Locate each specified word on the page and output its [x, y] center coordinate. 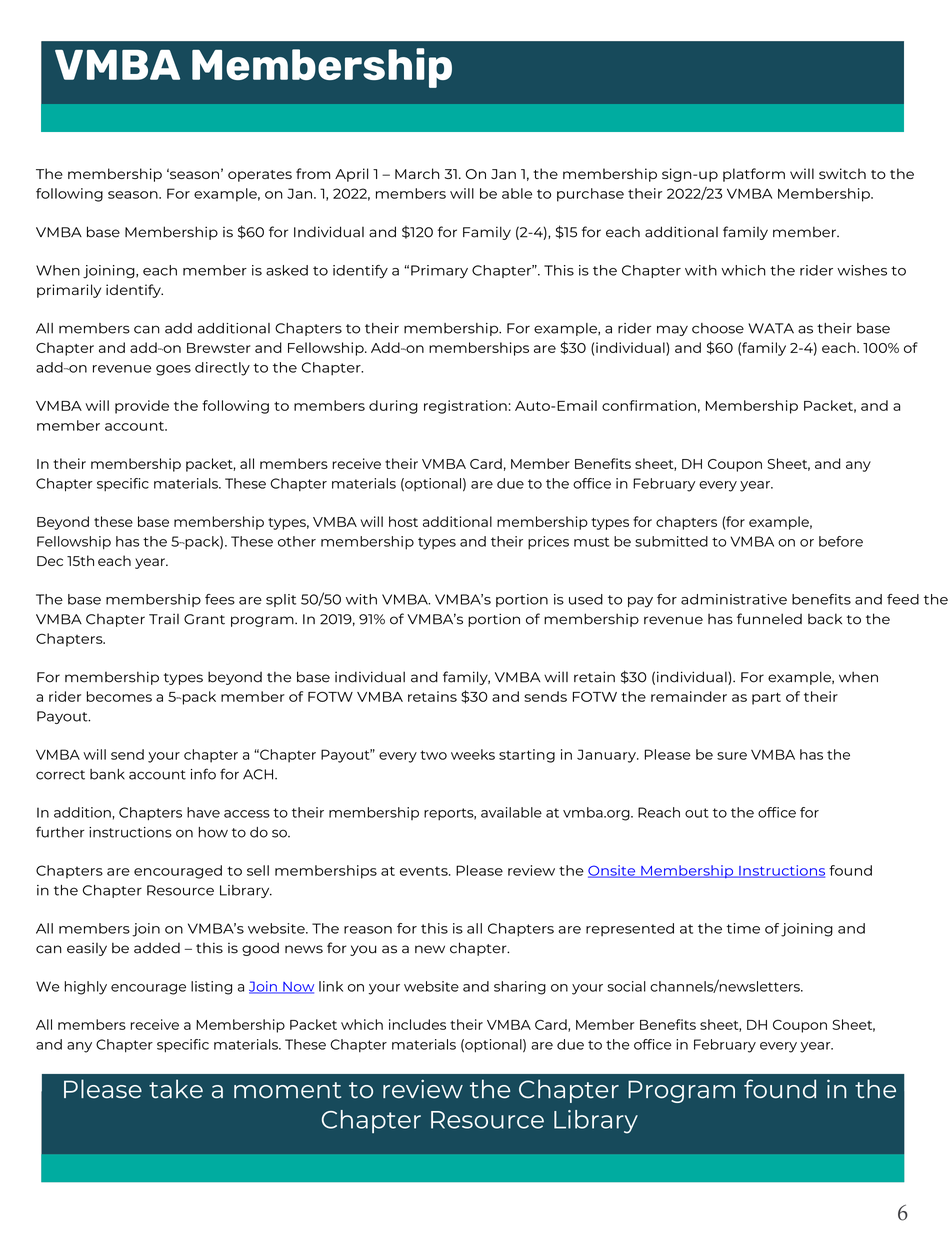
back [825, 619]
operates [260, 176]
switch [842, 173]
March [417, 173]
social [626, 986]
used [586, 599]
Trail [164, 619]
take [176, 1089]
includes [417, 1024]
